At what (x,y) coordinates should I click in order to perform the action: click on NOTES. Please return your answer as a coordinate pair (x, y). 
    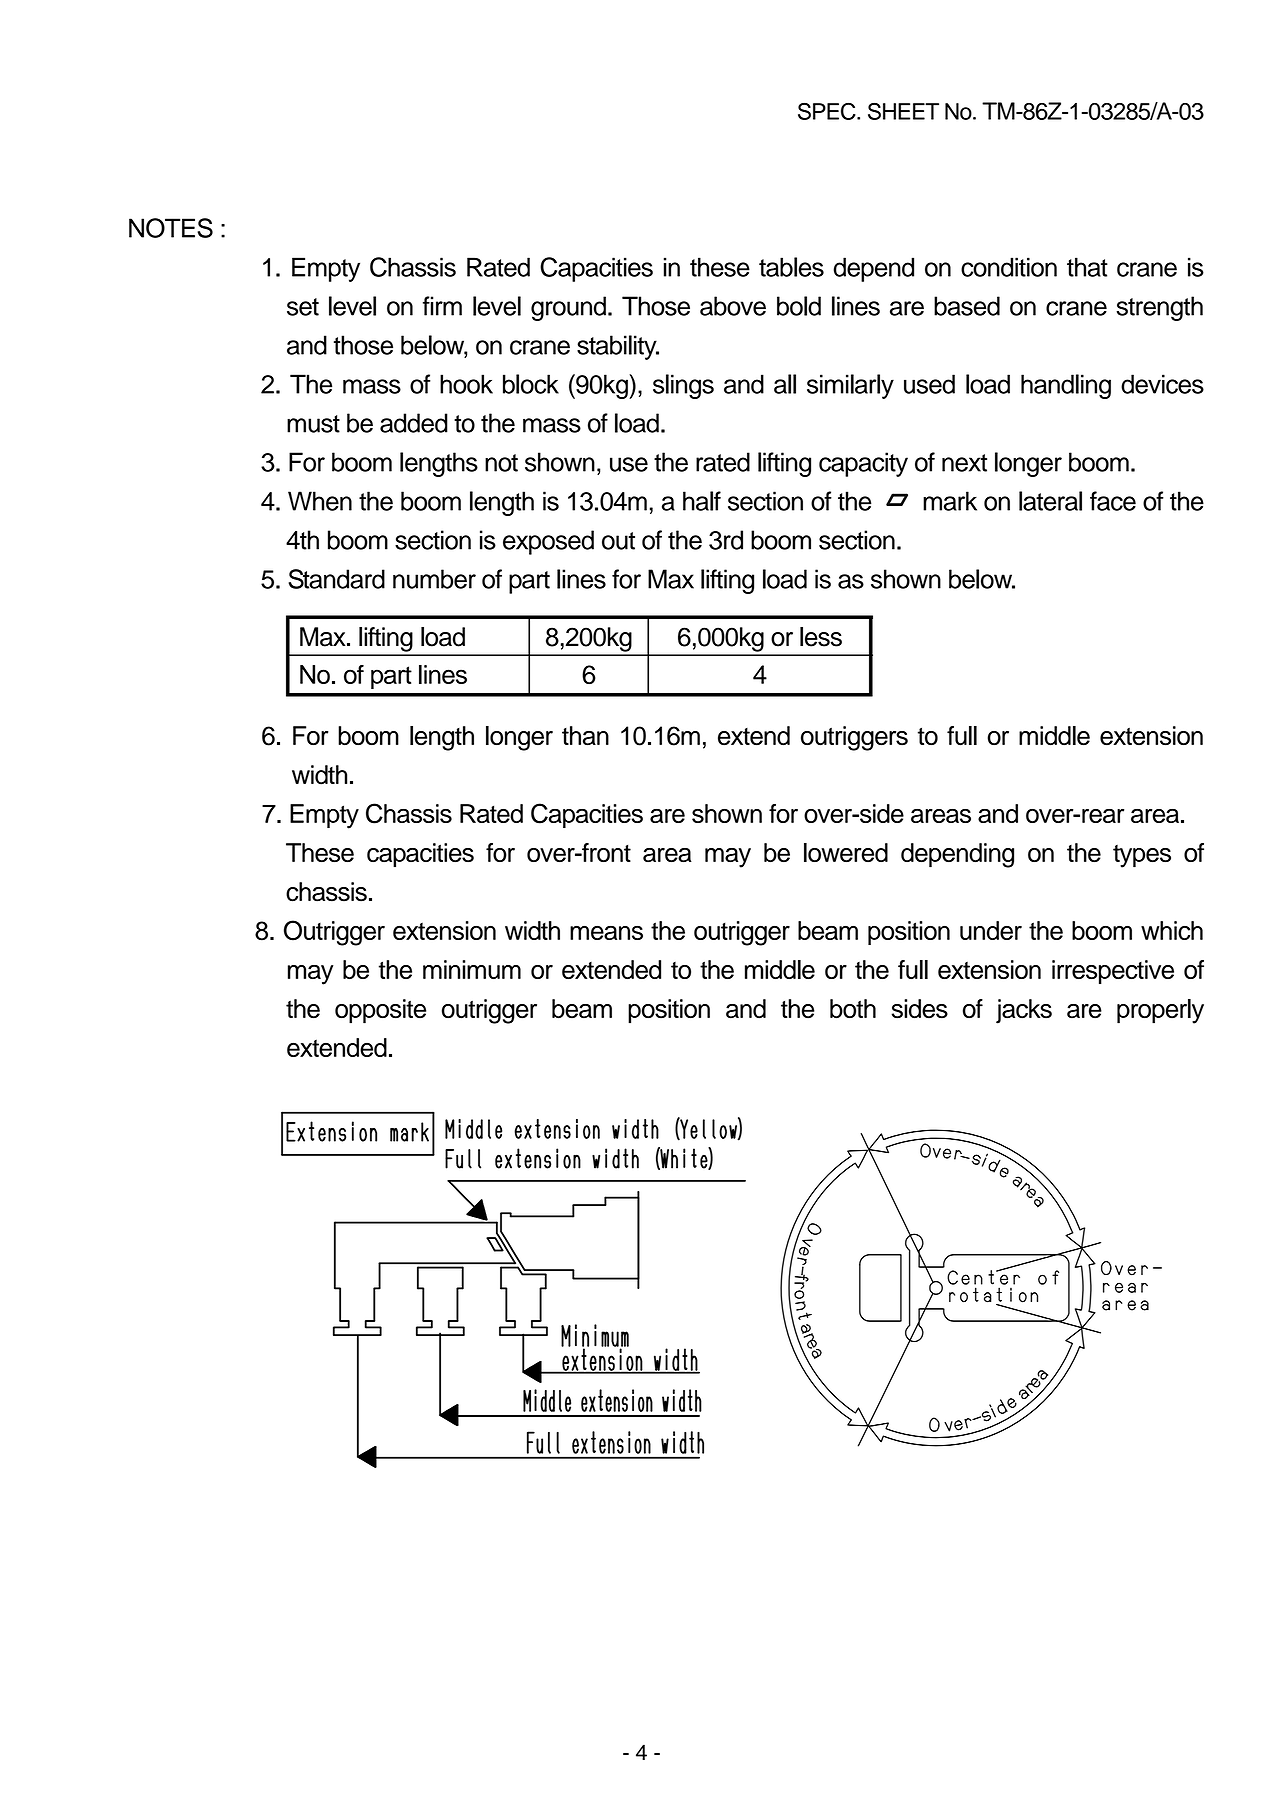
    Looking at the image, I should click on (171, 228).
